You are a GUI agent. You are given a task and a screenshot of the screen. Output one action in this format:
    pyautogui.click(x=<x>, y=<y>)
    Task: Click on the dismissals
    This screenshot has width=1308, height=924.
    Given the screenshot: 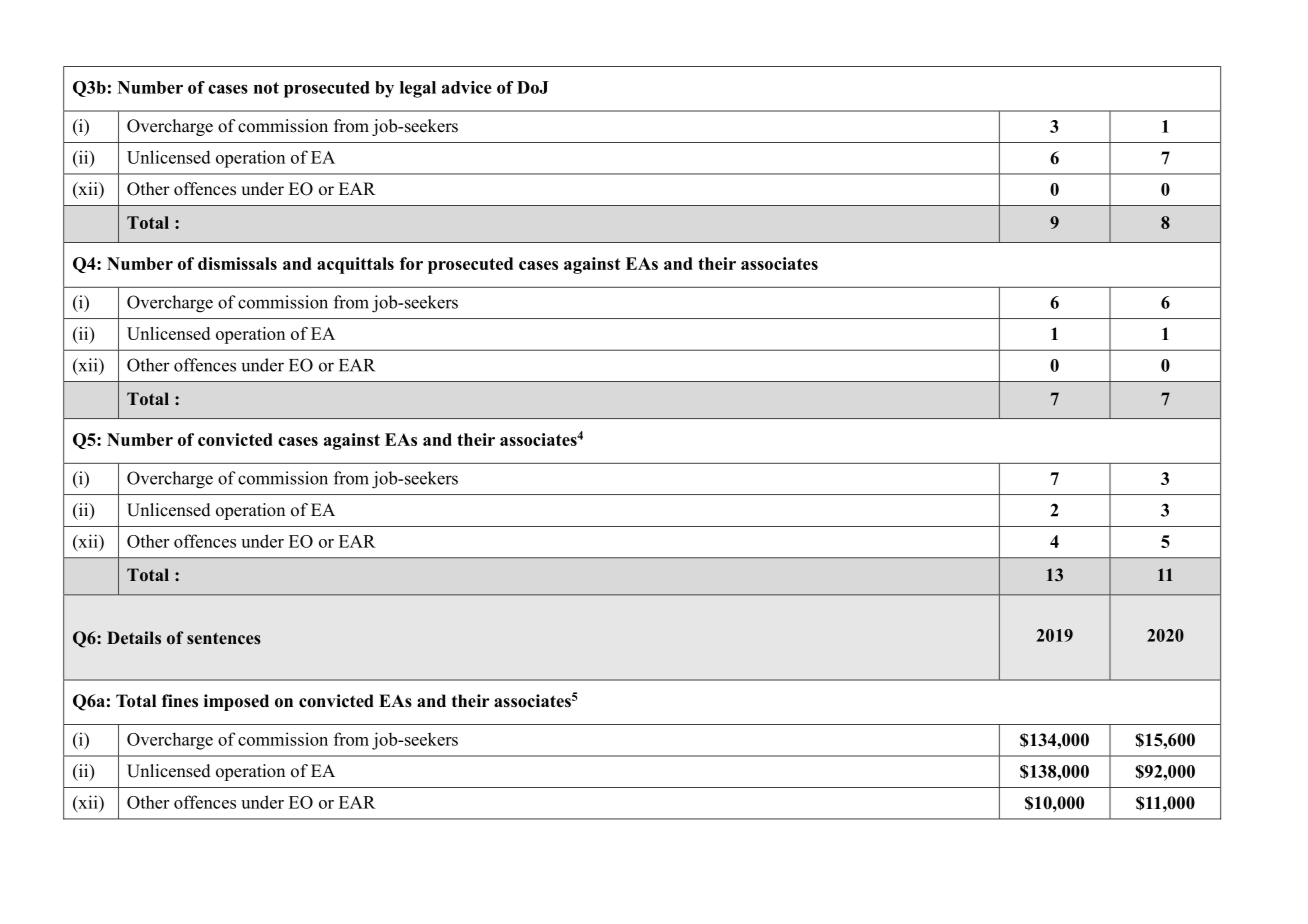 What is the action you would take?
    pyautogui.click(x=237, y=263)
